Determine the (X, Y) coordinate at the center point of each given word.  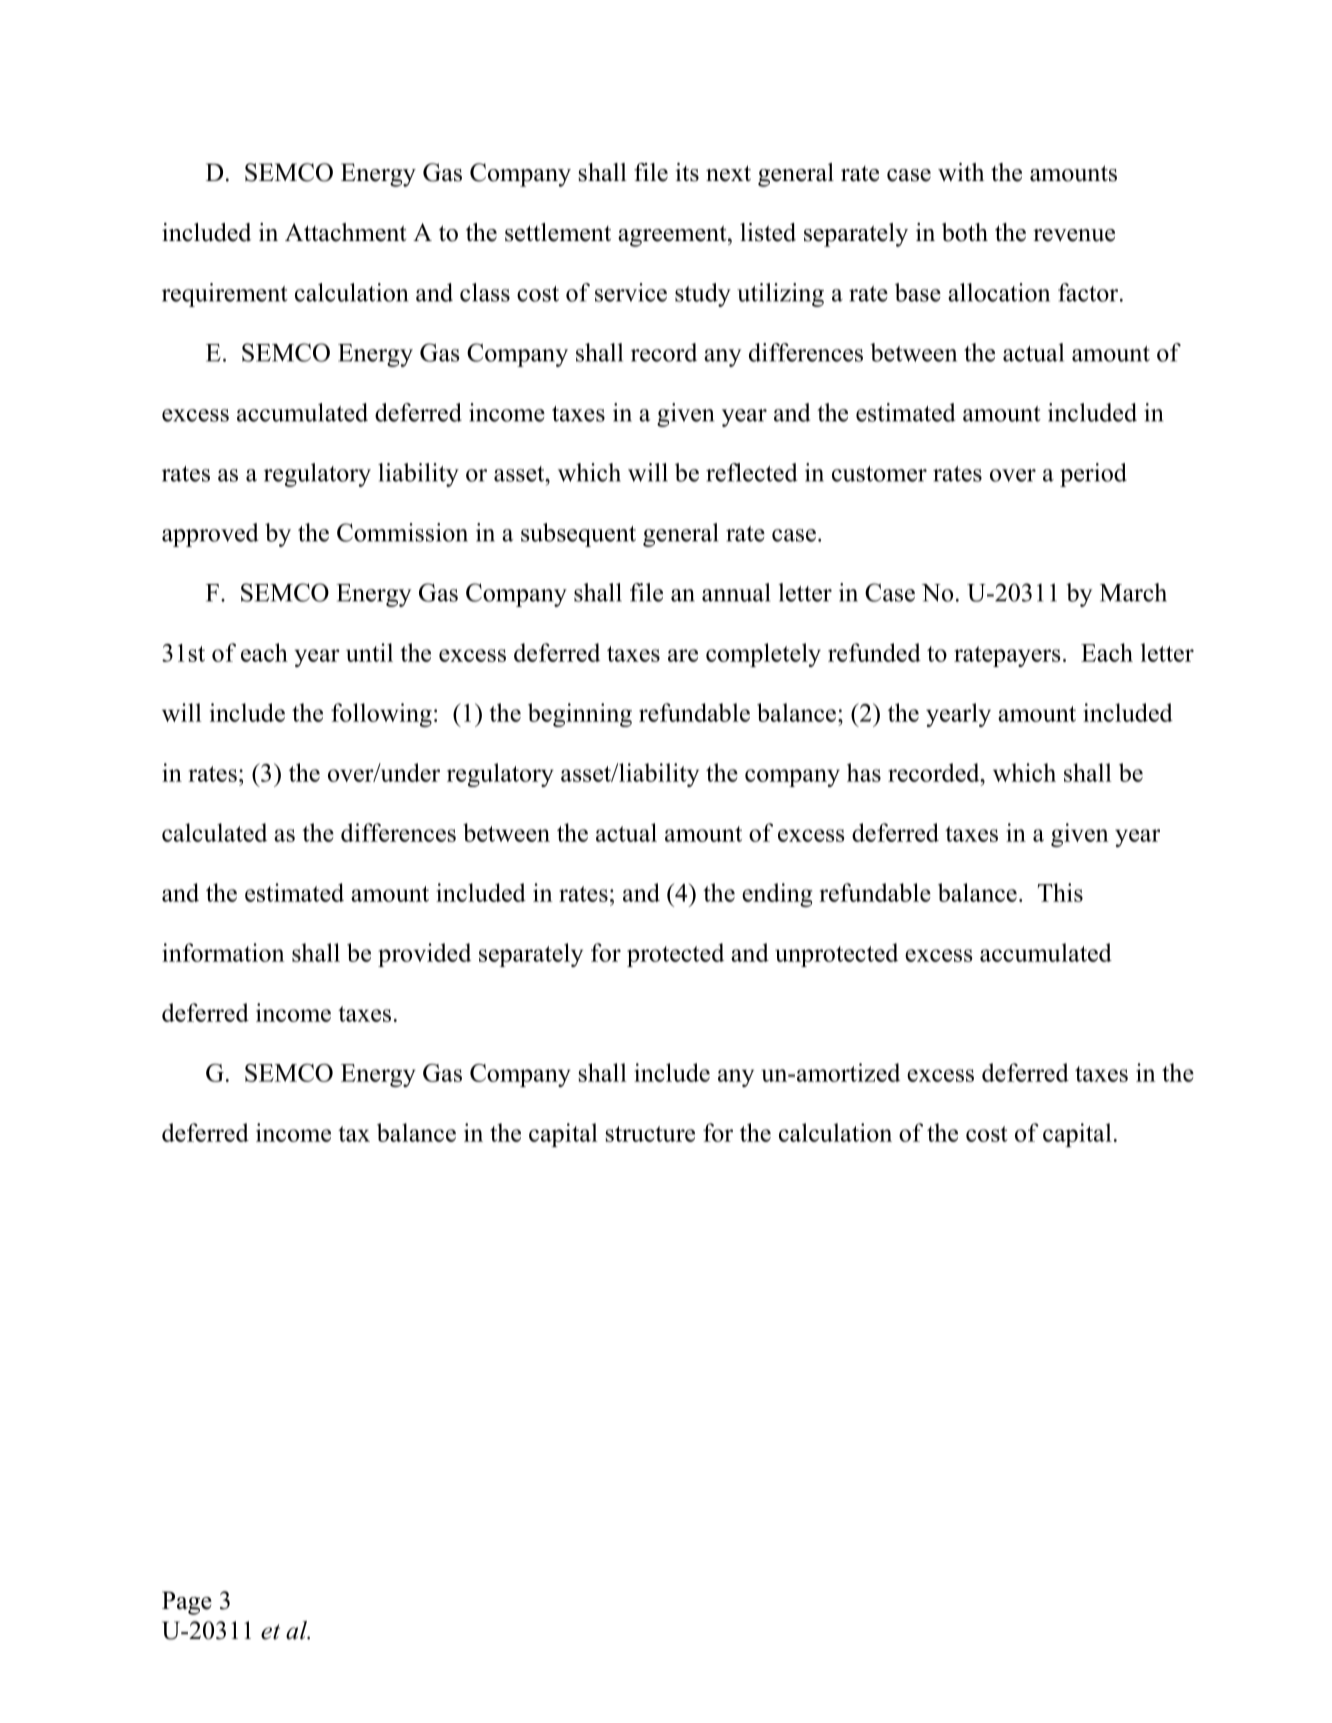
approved (210, 535)
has (864, 772)
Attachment (345, 232)
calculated (214, 832)
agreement (673, 236)
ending (777, 895)
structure (650, 1134)
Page (187, 1603)
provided (424, 955)
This (1060, 892)
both (965, 232)
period (1093, 475)
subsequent (578, 535)
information (223, 952)
